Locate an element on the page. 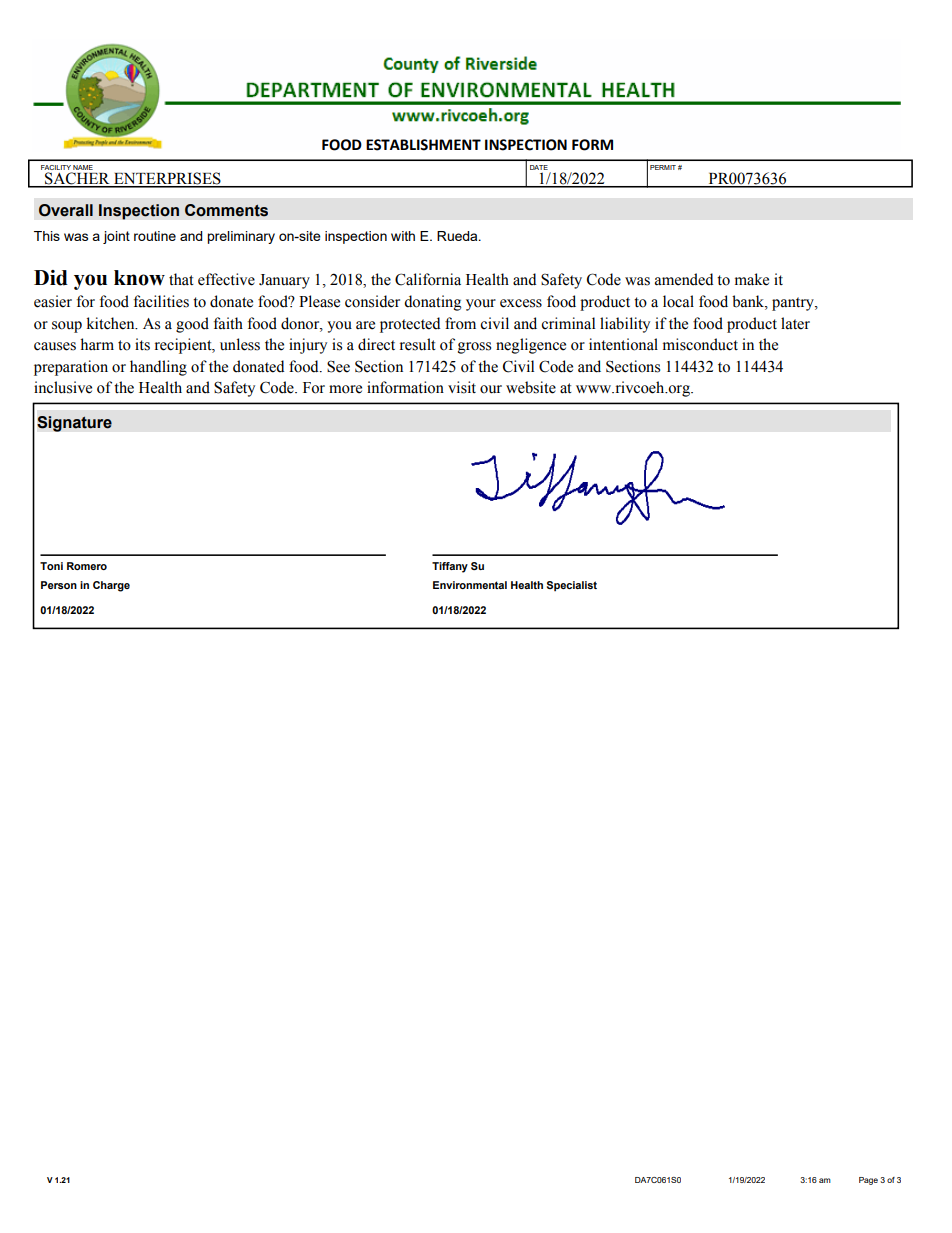  ENTERPRISES is located at coordinates (167, 179).
